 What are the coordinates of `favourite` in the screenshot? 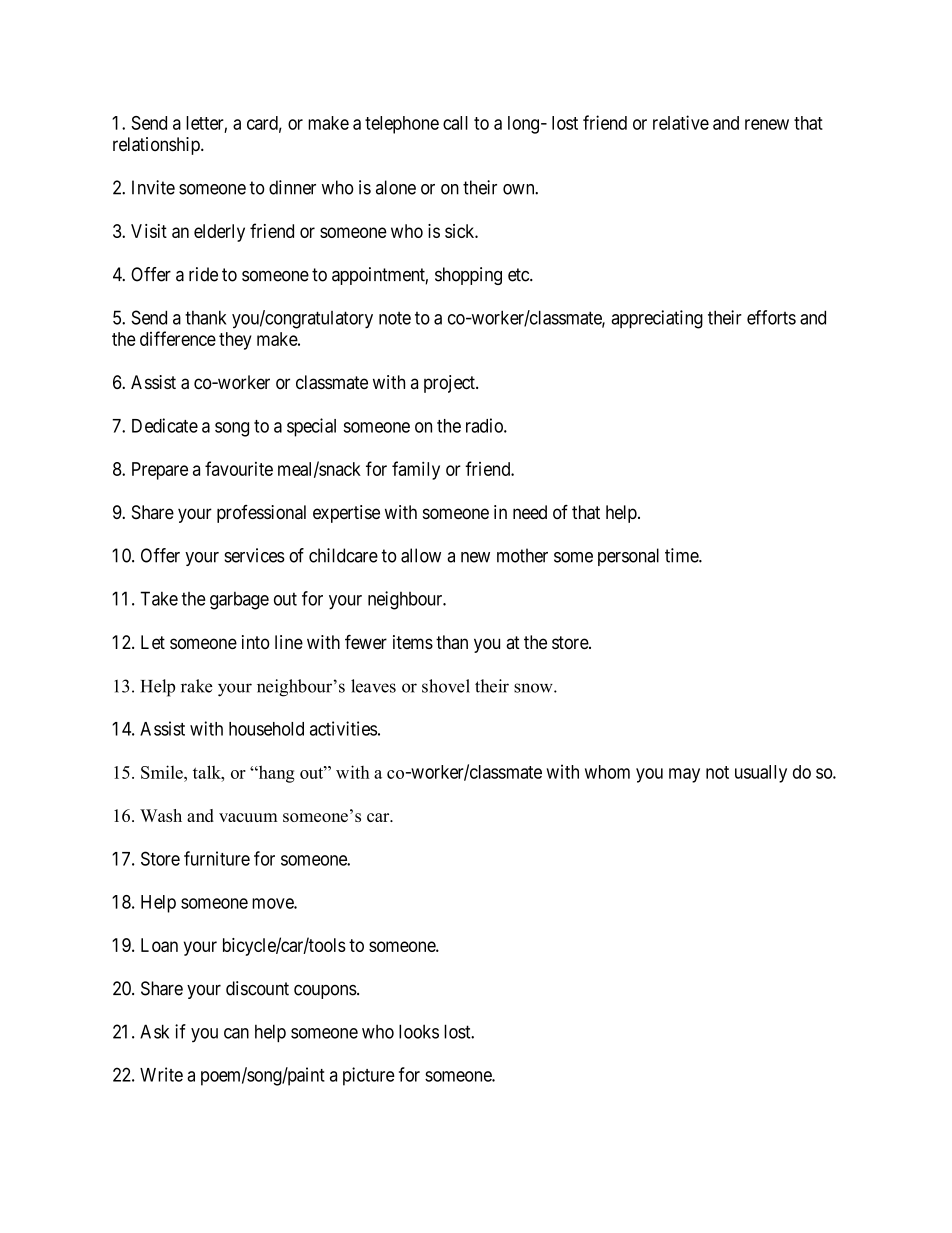 It's located at (239, 468).
